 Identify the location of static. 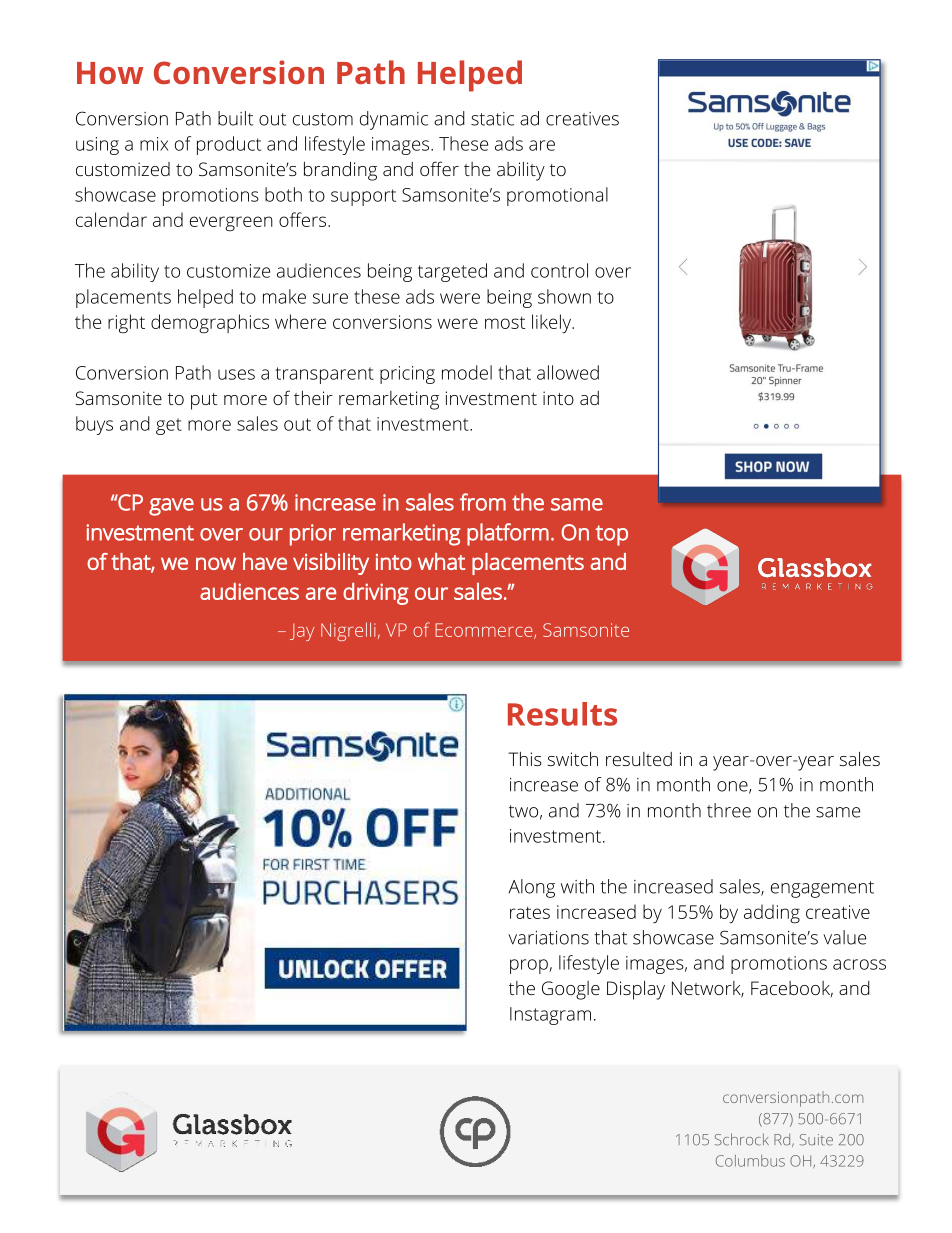
(492, 119).
